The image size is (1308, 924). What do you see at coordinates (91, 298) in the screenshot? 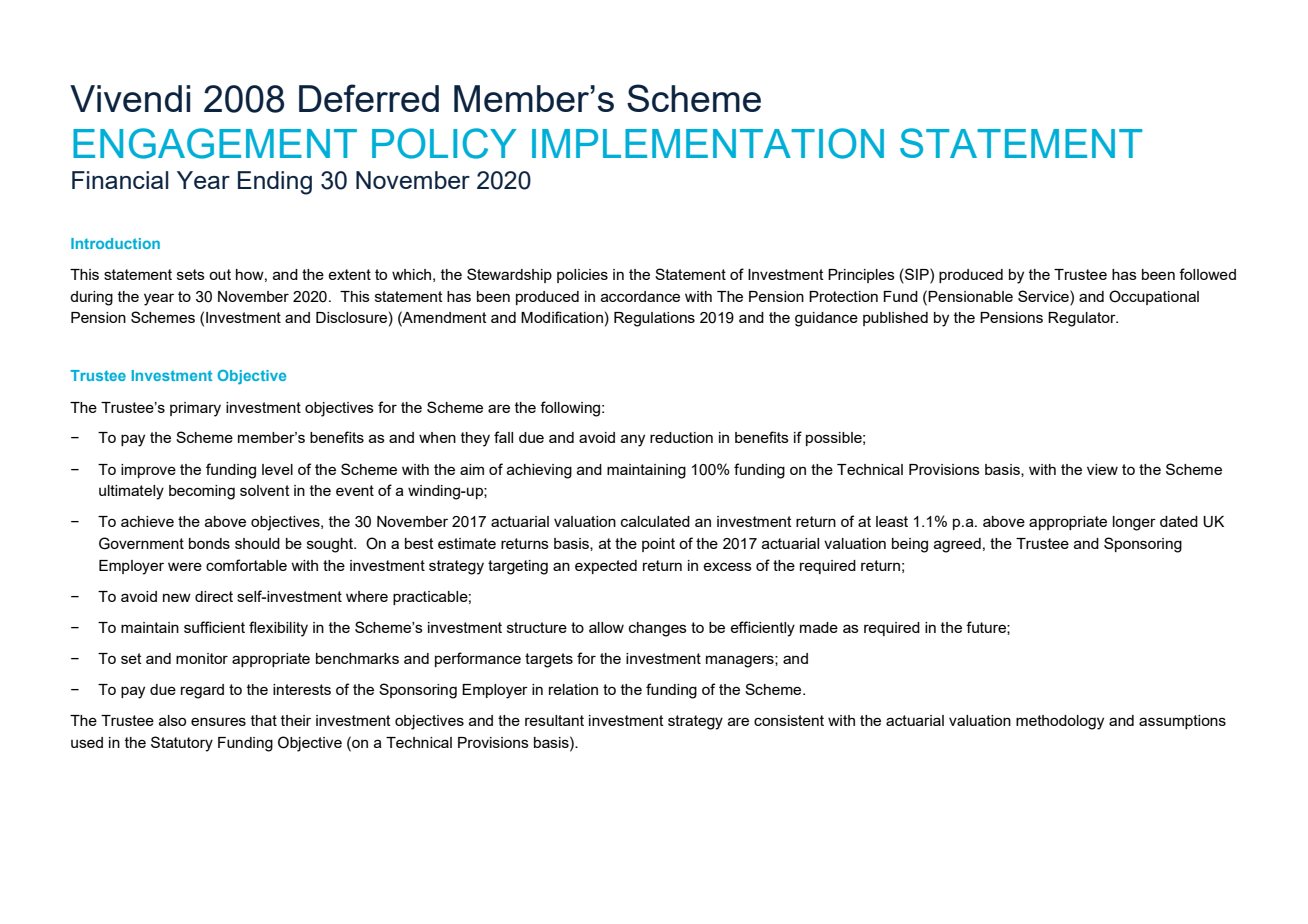
I see `during` at bounding box center [91, 298].
